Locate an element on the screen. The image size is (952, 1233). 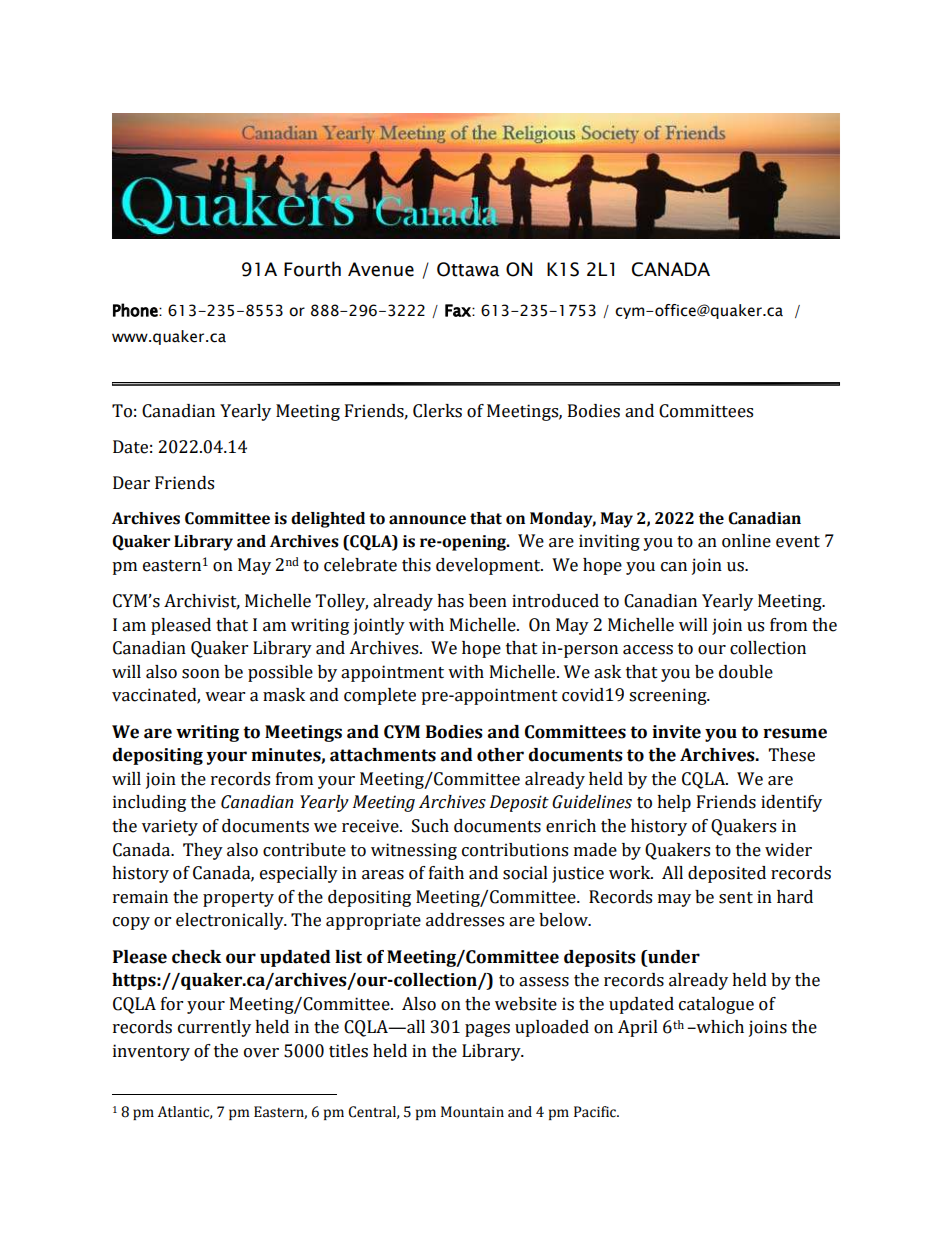
Dear is located at coordinates (131, 483).
